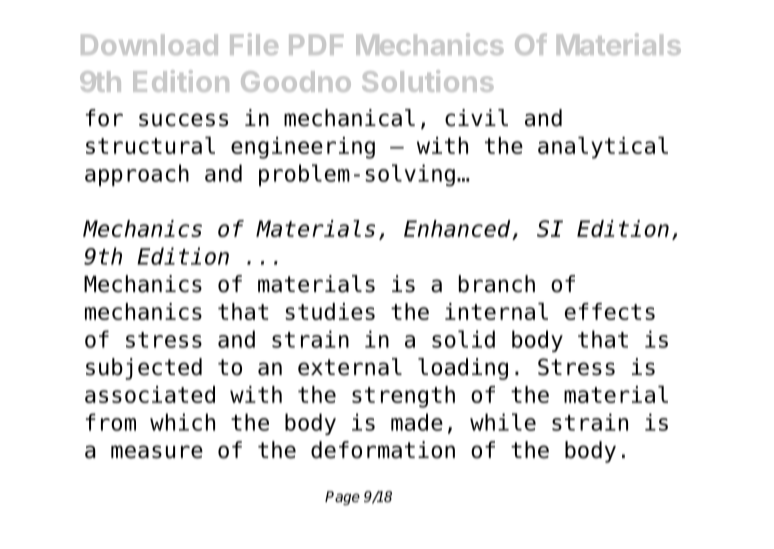 The height and width of the screenshot is (549, 774). What do you see at coordinates (330, 311) in the screenshot?
I see `studies` at bounding box center [330, 311].
